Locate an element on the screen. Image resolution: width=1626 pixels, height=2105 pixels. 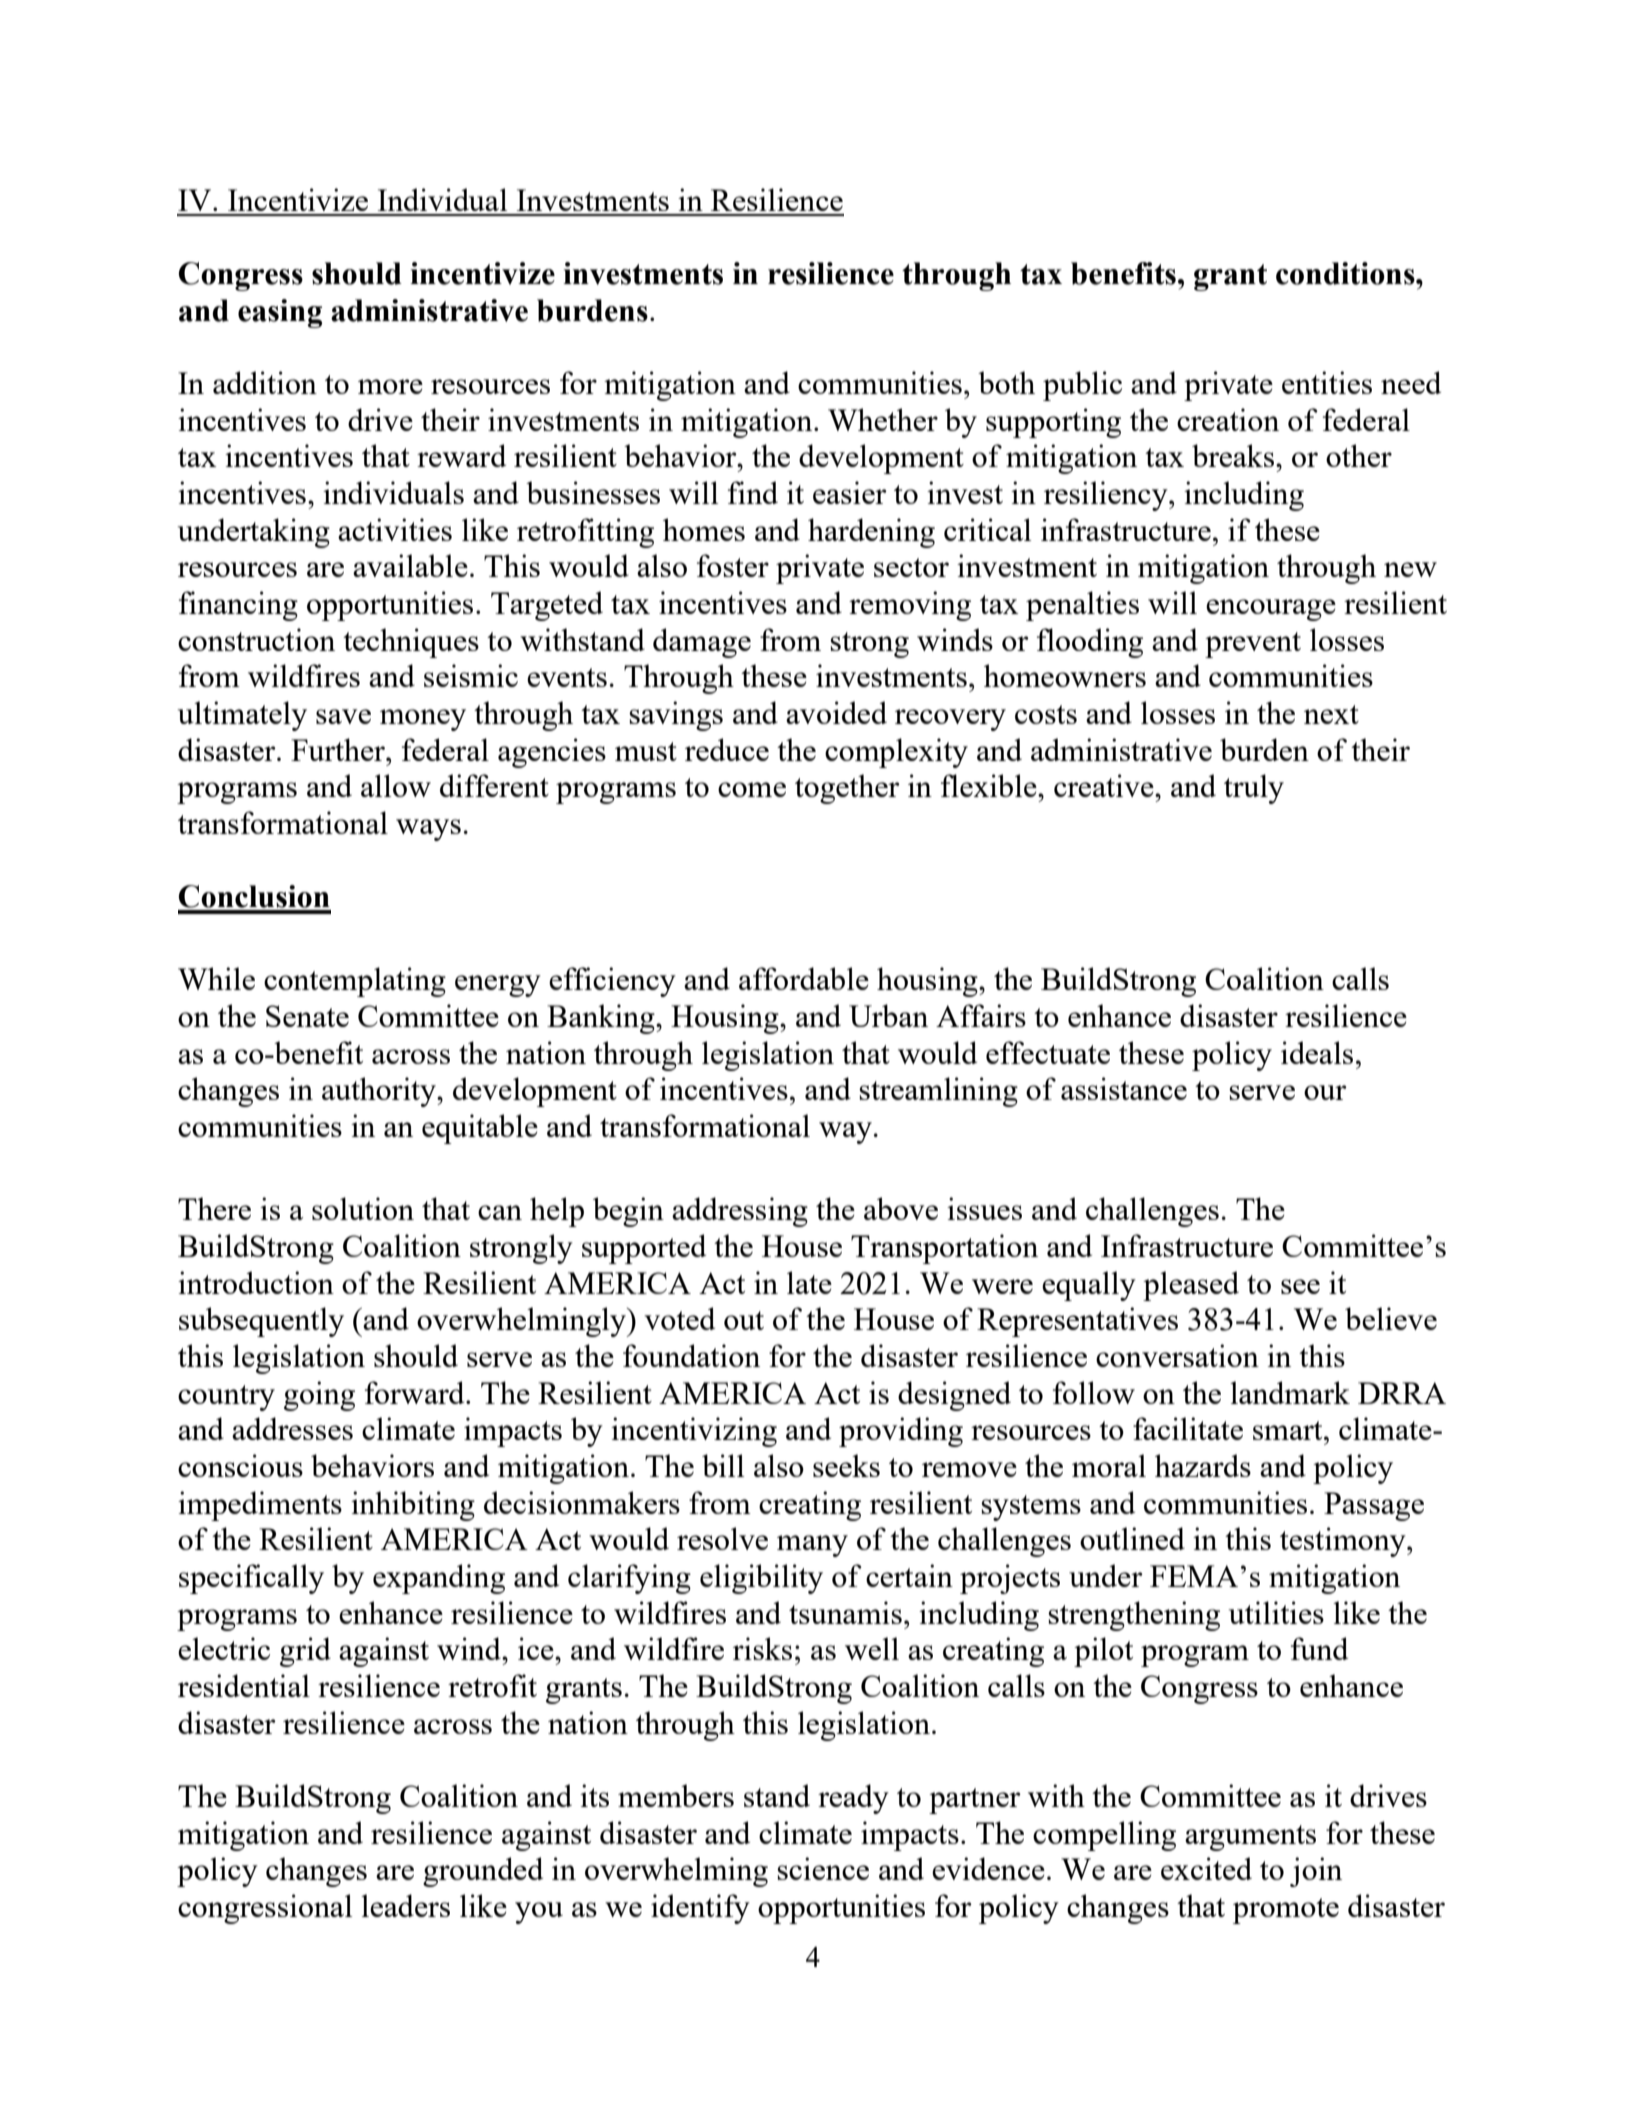
ways is located at coordinates (428, 830).
